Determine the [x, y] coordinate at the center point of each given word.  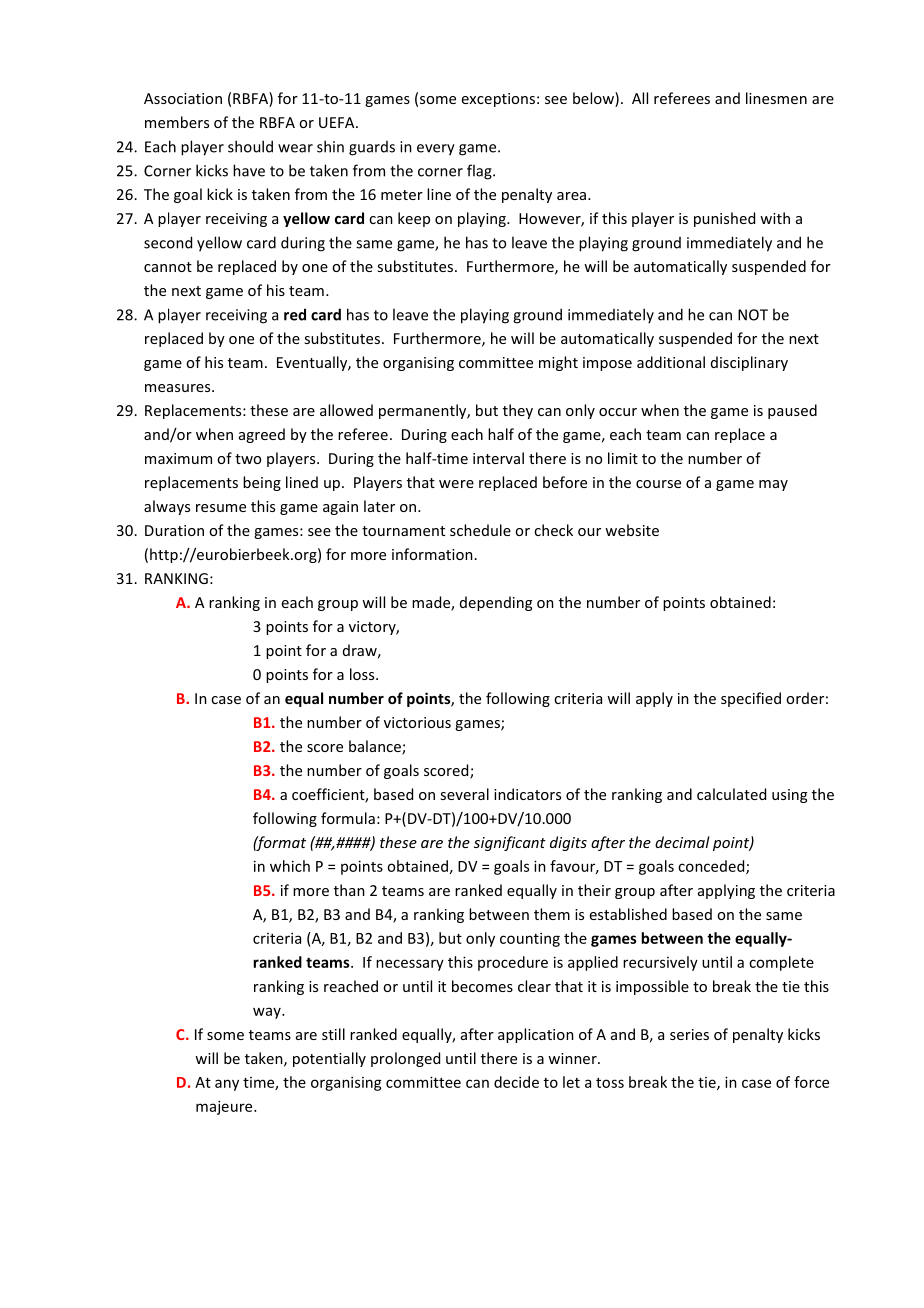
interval [498, 458]
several [464, 794]
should [250, 146]
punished [724, 219]
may [773, 485]
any [227, 1085]
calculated [731, 794]
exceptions [498, 100]
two [248, 459]
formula [348, 818]
